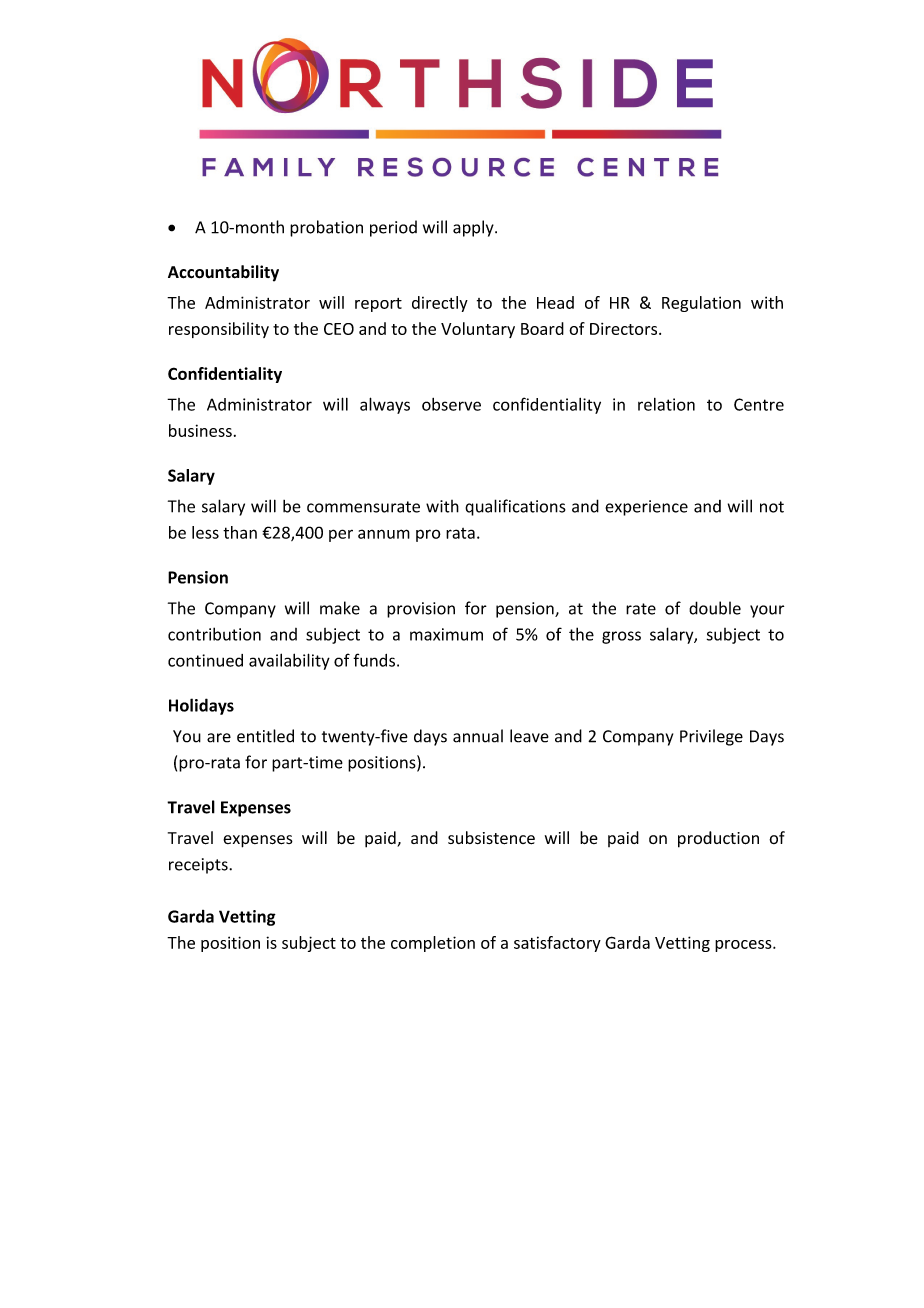  Describe the element at coordinates (711, 737) in the screenshot. I see `Privilege` at that location.
